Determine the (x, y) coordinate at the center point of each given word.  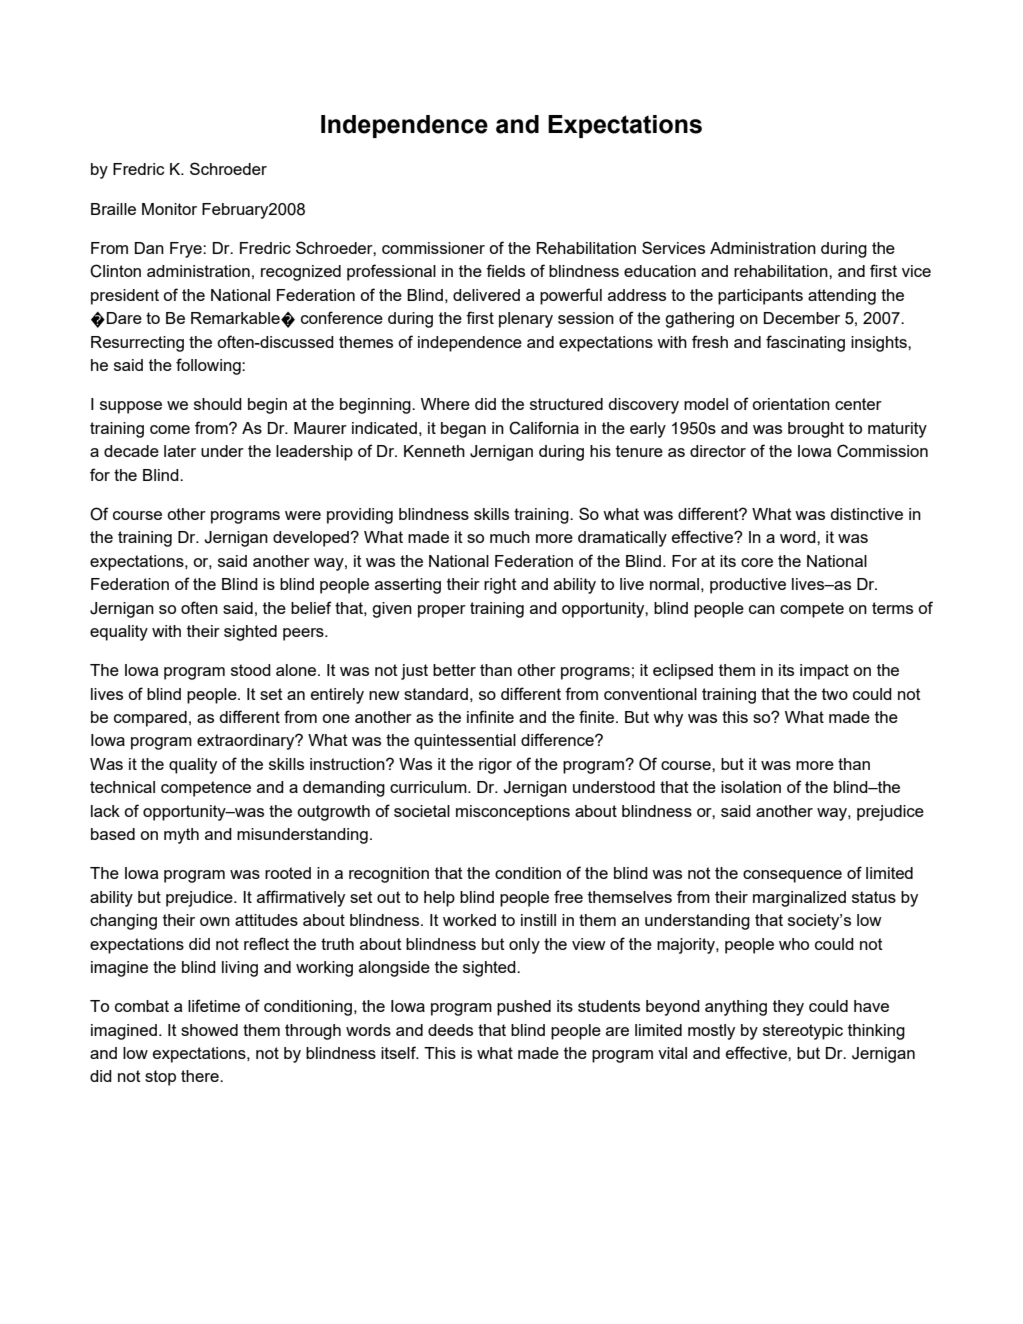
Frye (187, 250)
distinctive (866, 514)
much (510, 537)
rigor (495, 766)
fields (505, 270)
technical (122, 787)
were (303, 515)
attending (842, 297)
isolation (751, 787)
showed (209, 1030)
